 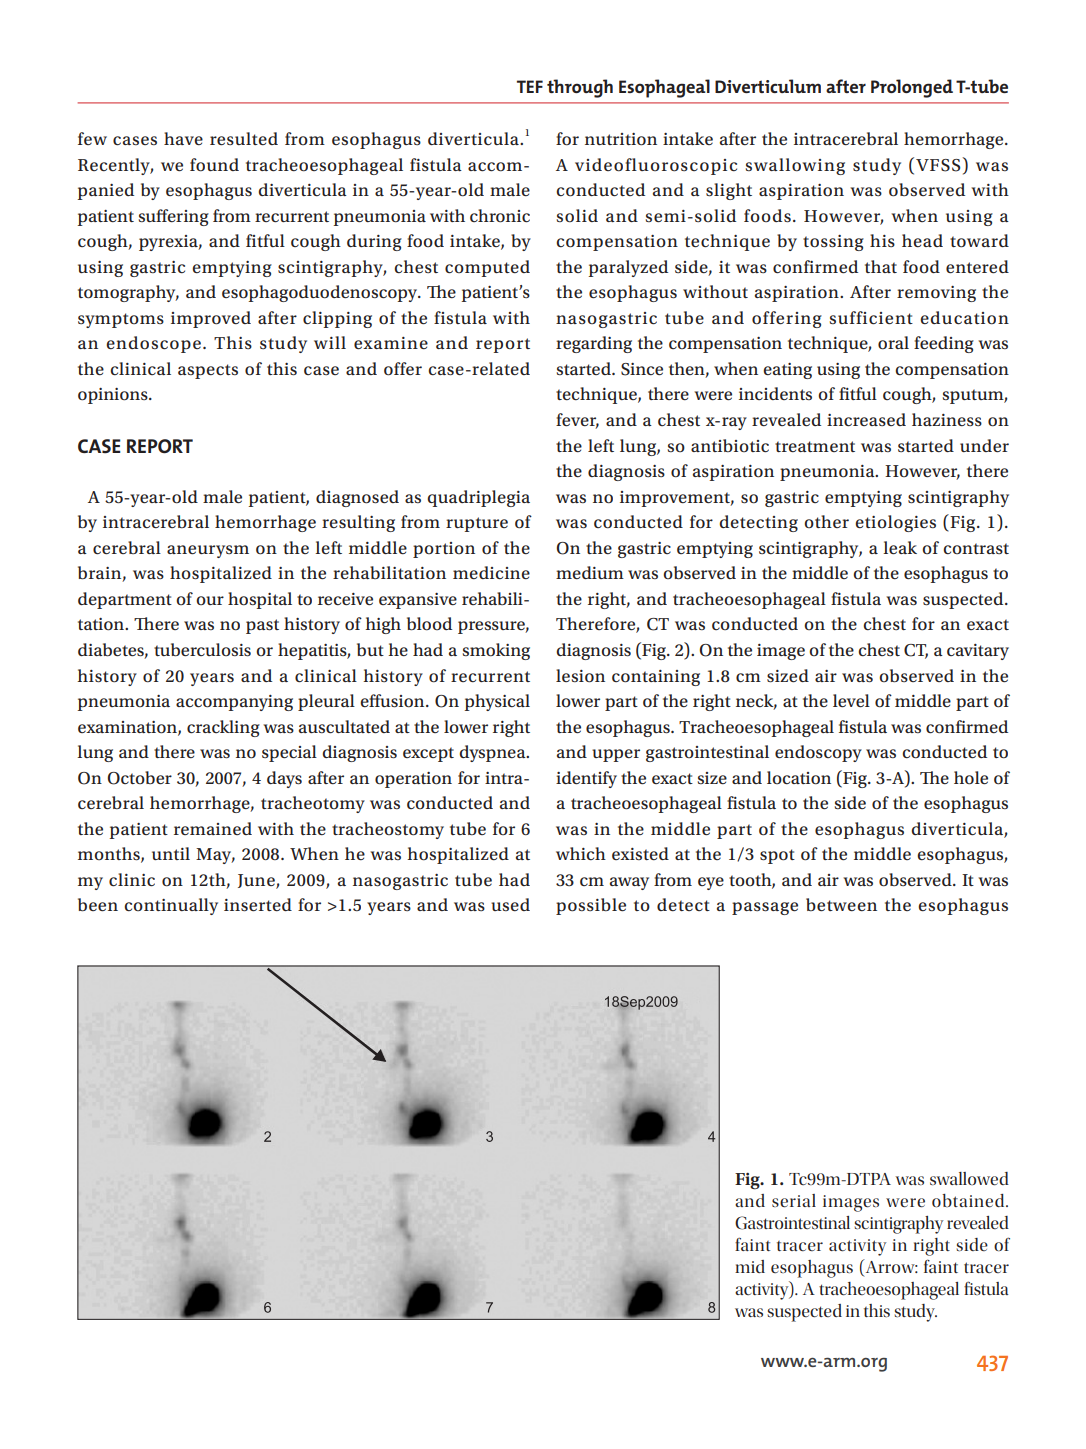 What do you see at coordinates (171, 906) in the page?
I see `continually` at bounding box center [171, 906].
